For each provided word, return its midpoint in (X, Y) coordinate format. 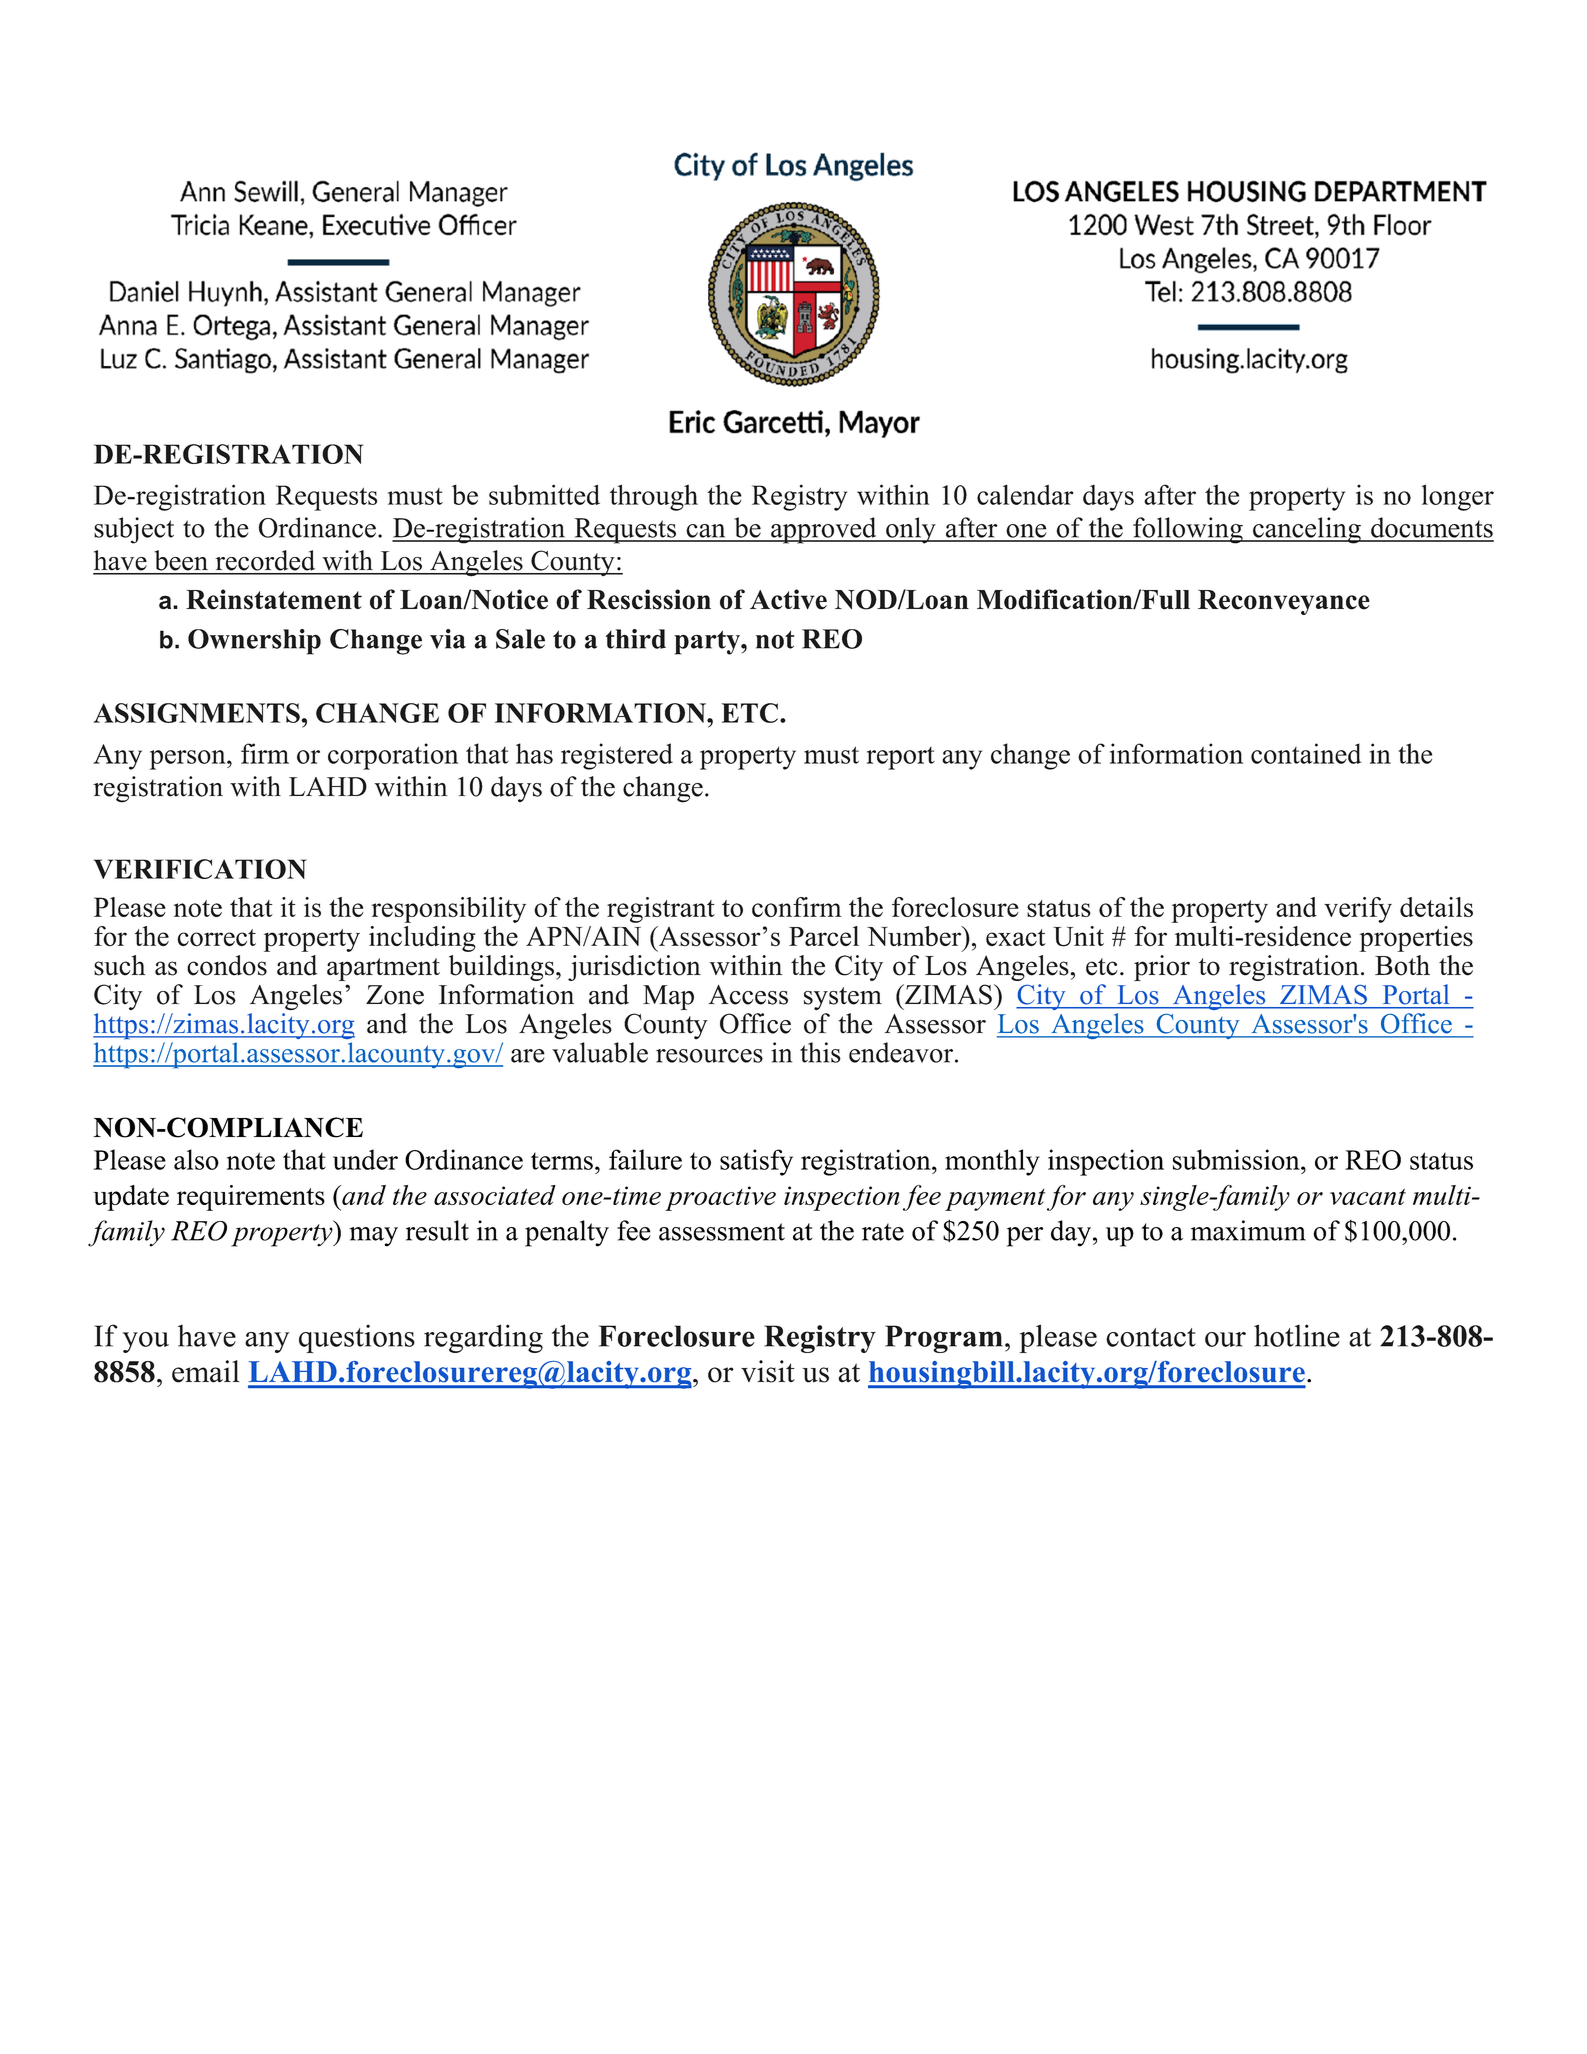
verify (1358, 910)
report (901, 758)
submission (1237, 1159)
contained (1306, 753)
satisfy (756, 1162)
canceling (1307, 530)
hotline (1297, 1335)
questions (357, 1338)
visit (768, 1371)
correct (216, 938)
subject (134, 530)
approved (824, 530)
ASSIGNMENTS (197, 713)
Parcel (824, 936)
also (196, 1159)
